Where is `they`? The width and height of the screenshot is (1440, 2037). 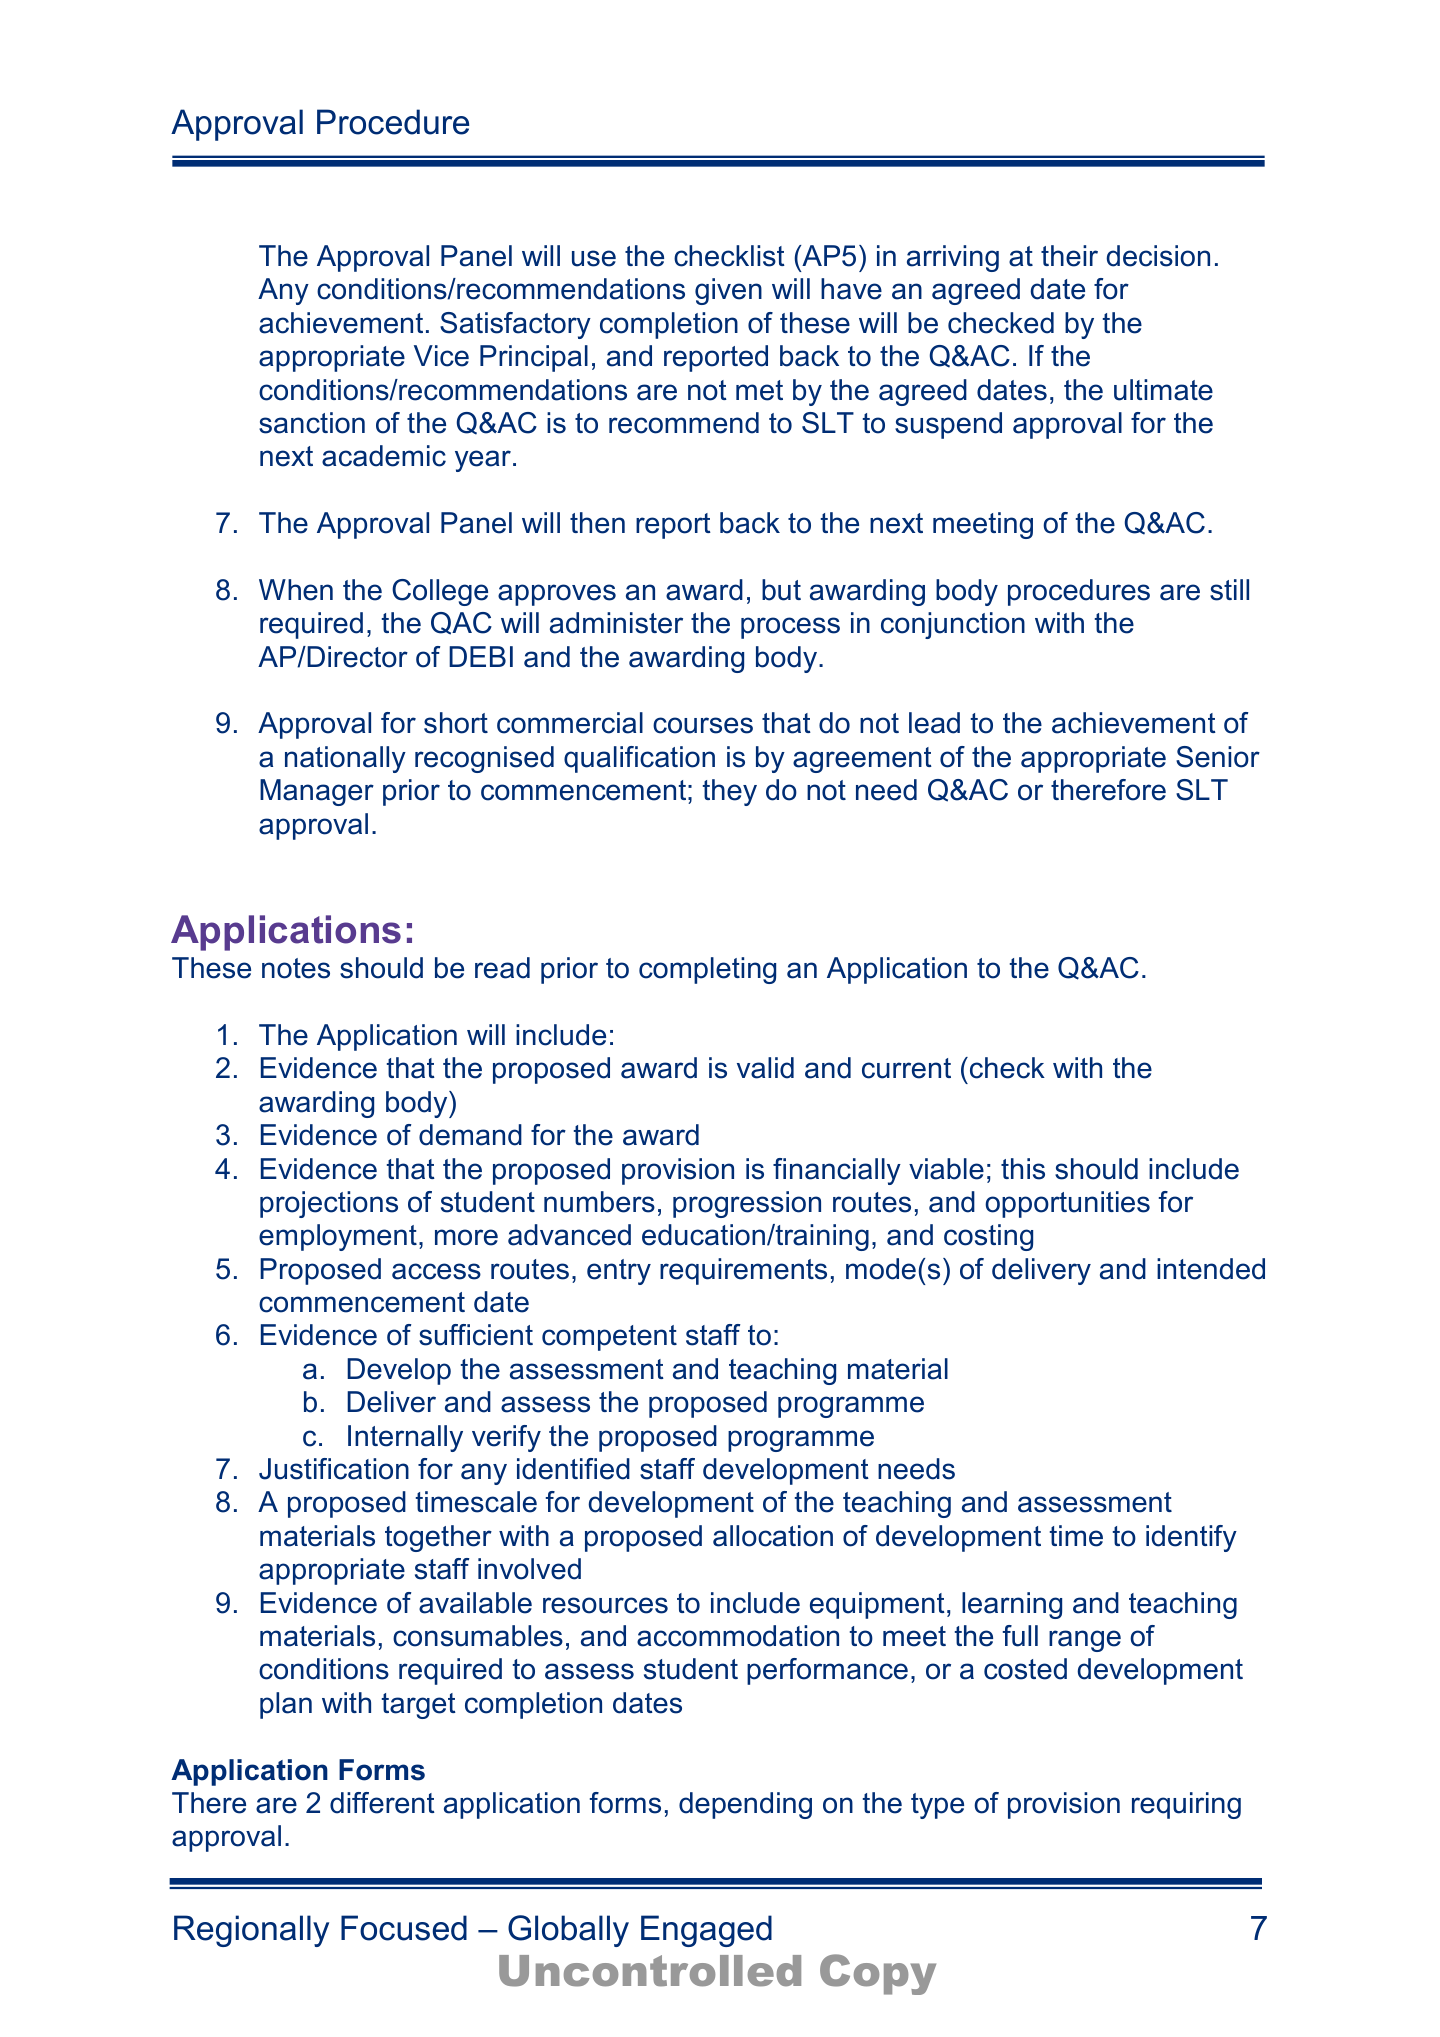
they is located at coordinates (730, 792).
